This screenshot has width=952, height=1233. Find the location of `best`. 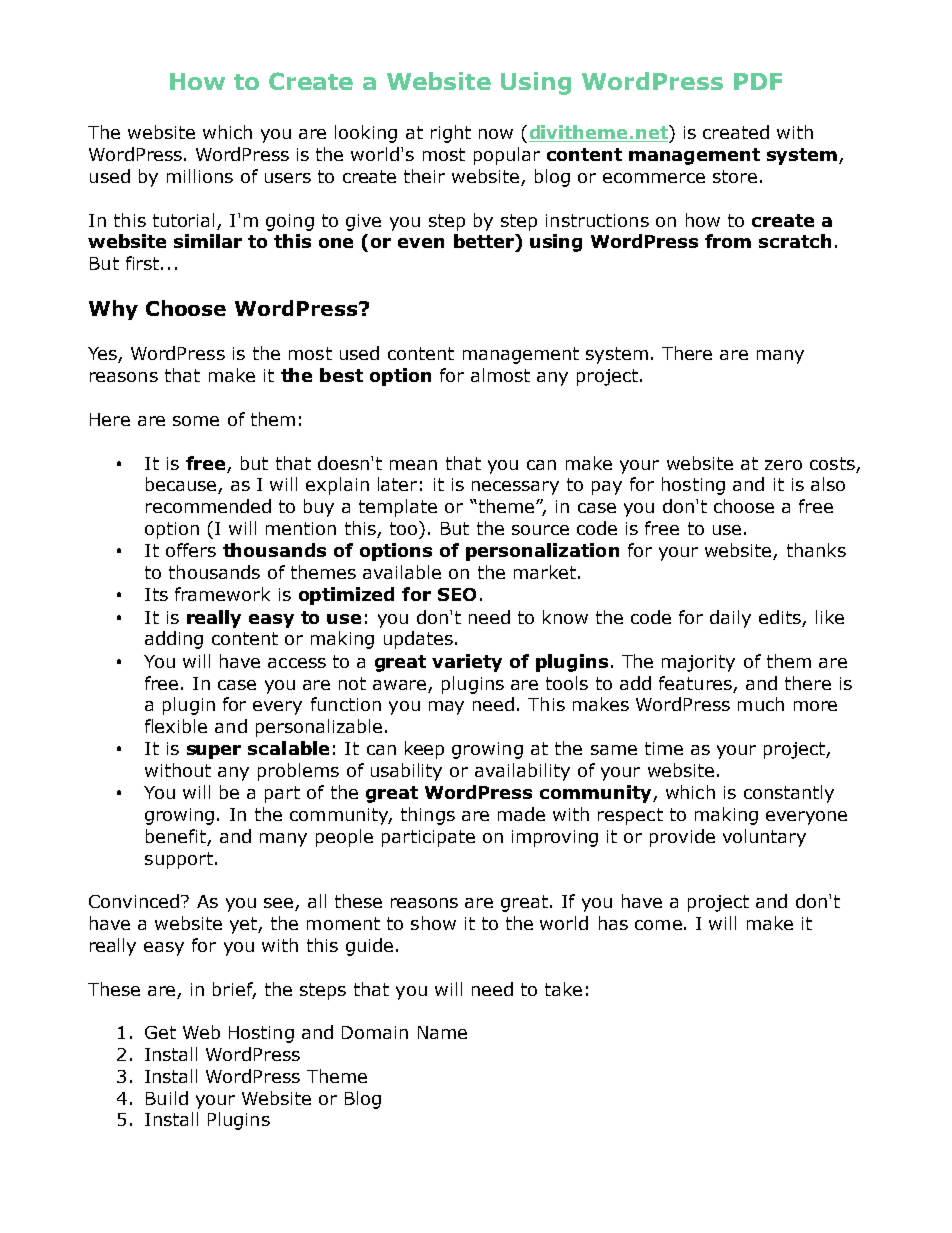

best is located at coordinates (341, 375).
